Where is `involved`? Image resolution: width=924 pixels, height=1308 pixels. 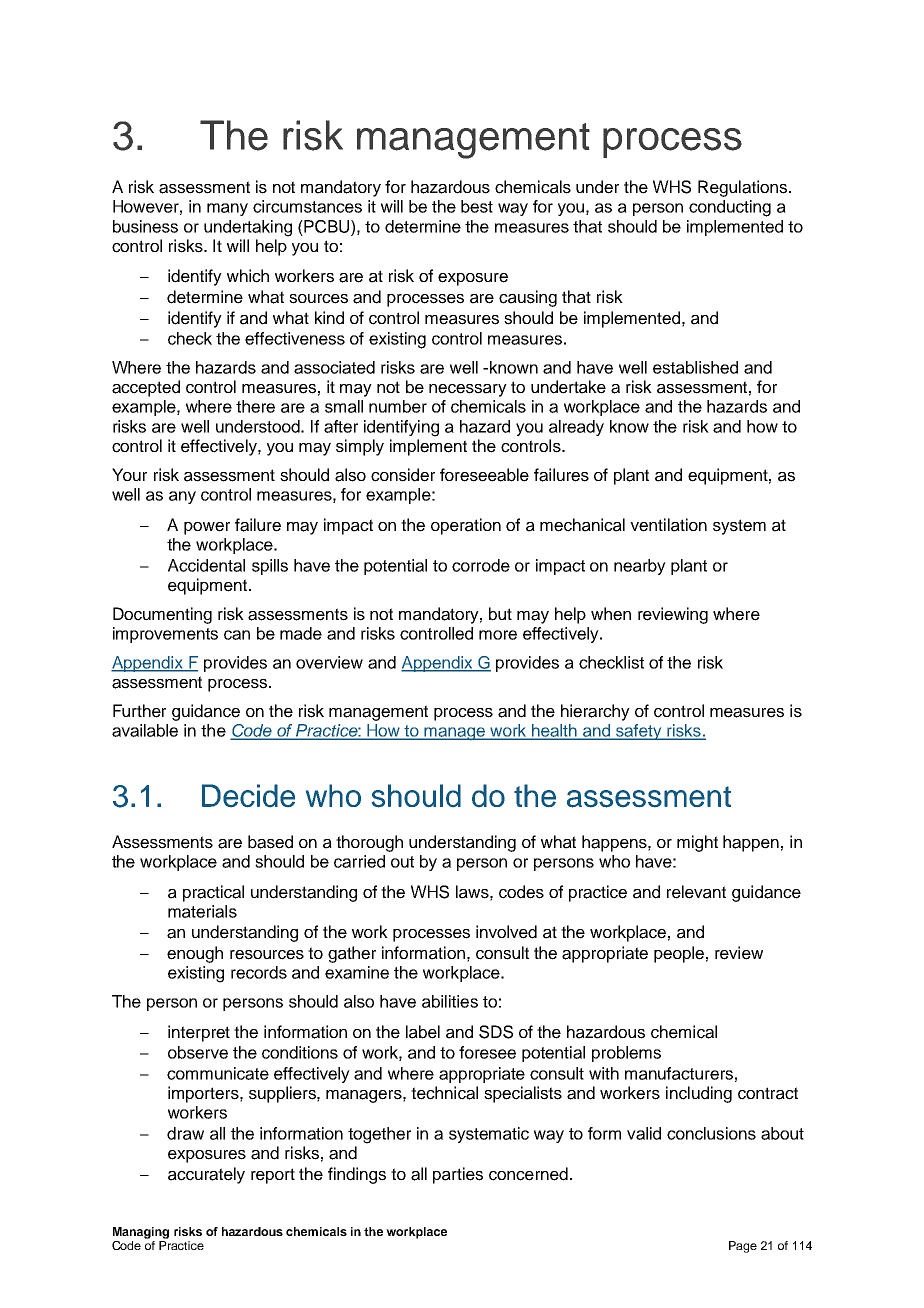 involved is located at coordinates (506, 932).
